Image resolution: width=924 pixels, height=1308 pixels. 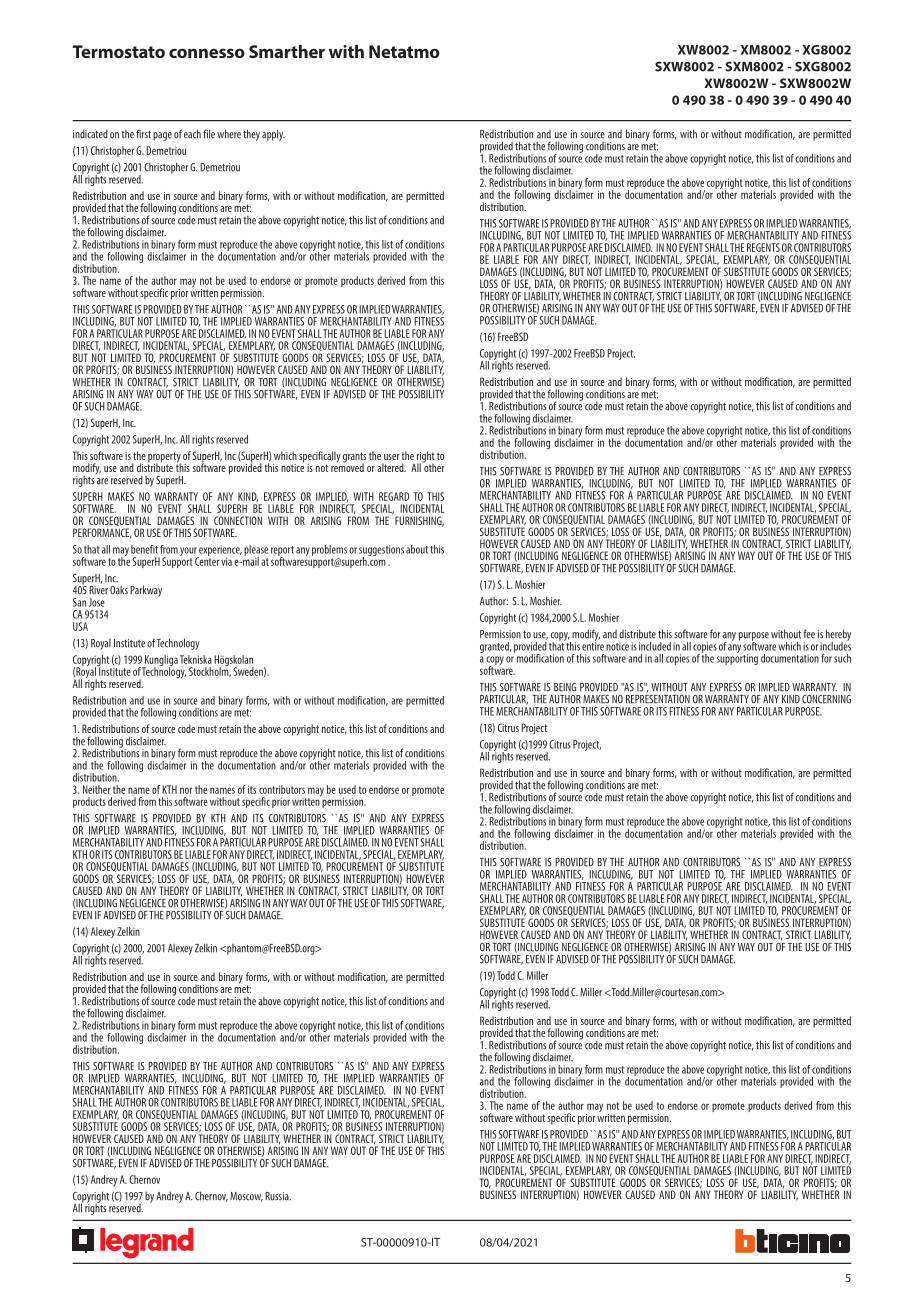 What do you see at coordinates (391, 467) in the screenshot?
I see `altered` at bounding box center [391, 467].
